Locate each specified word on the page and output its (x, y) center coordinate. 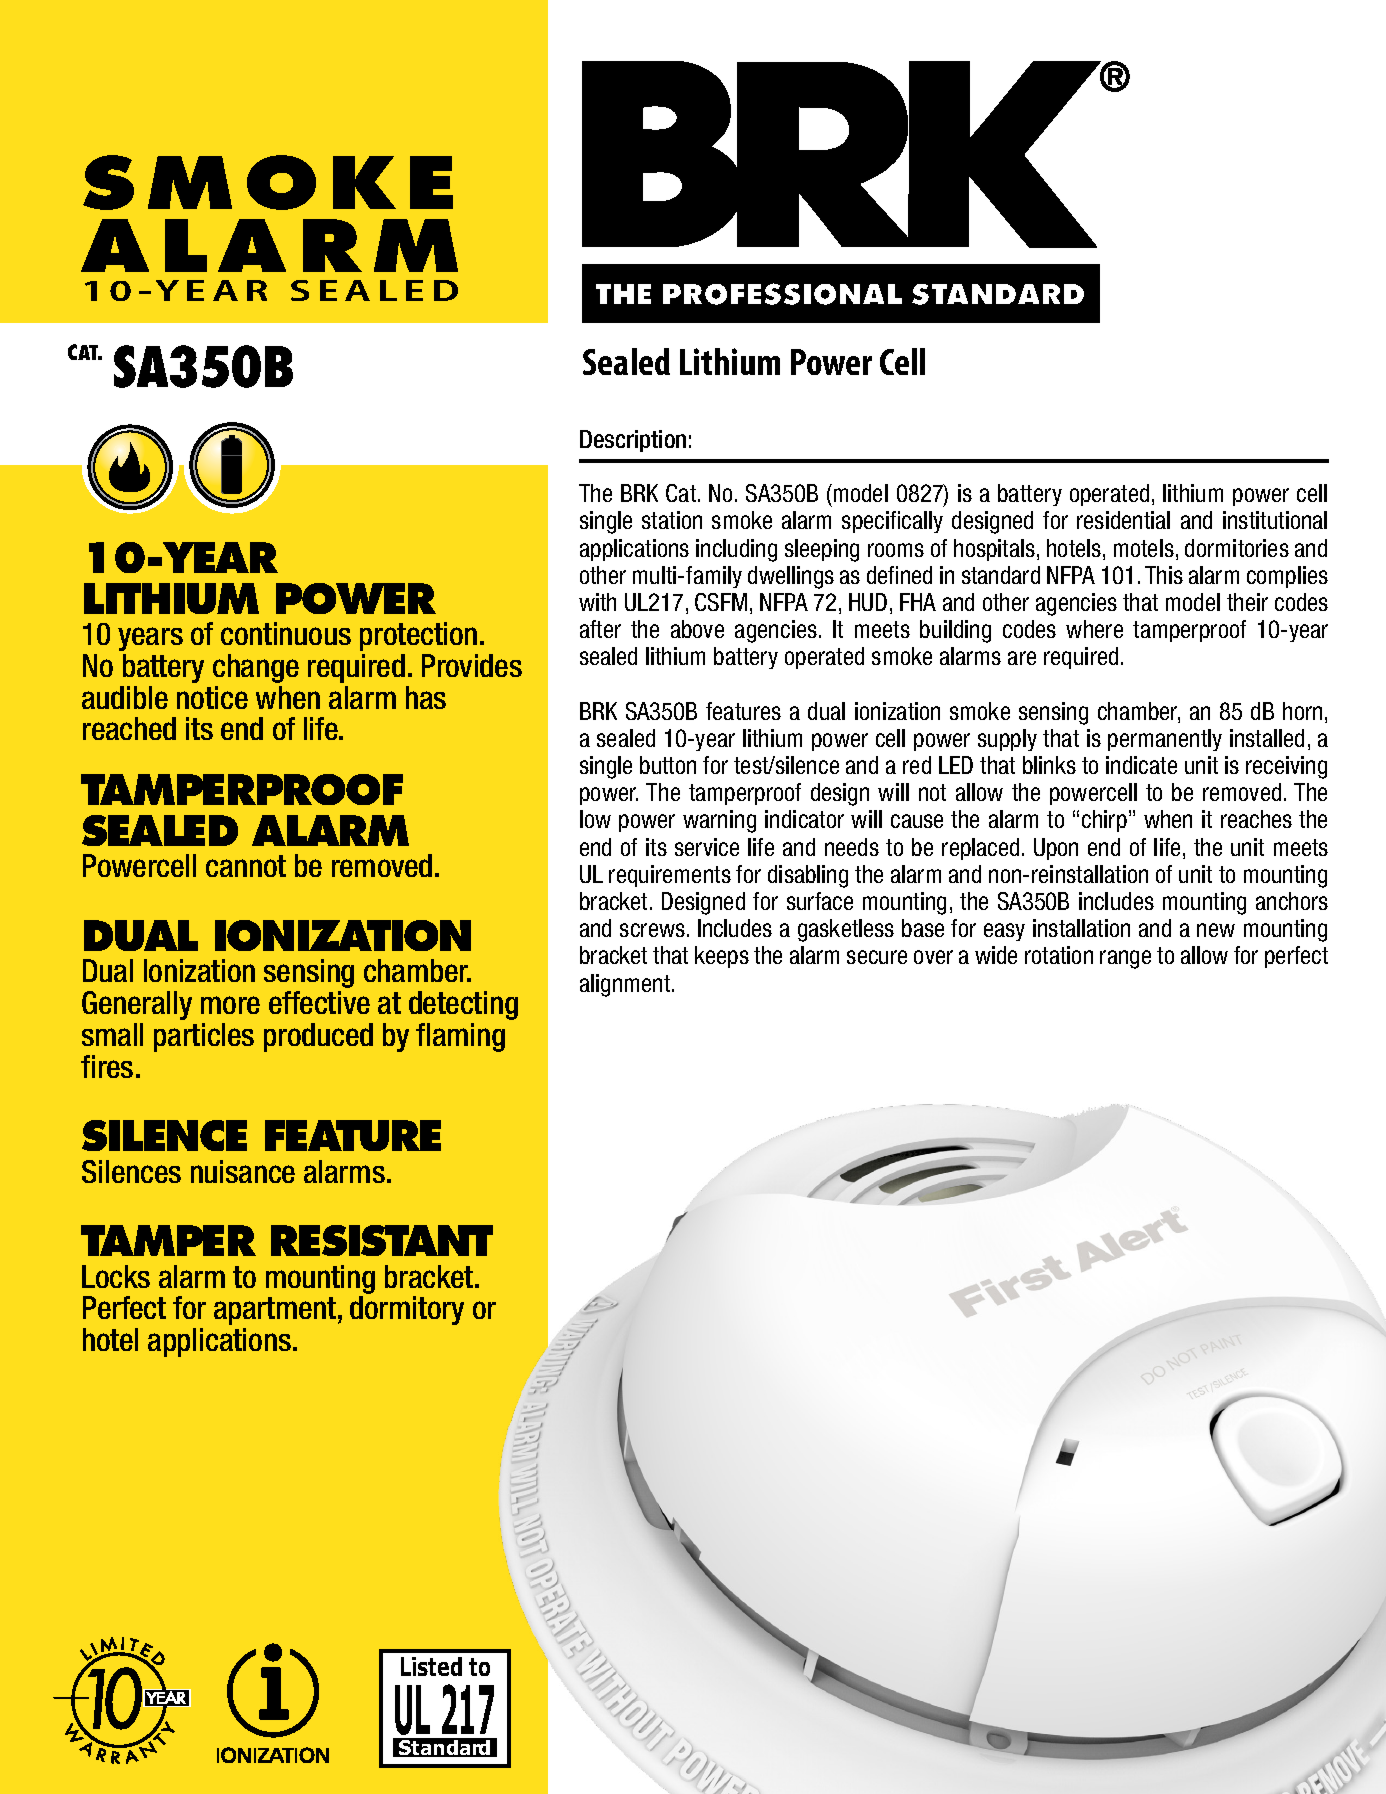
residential (1123, 520)
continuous (286, 633)
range (1125, 959)
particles (204, 1037)
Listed (431, 1666)
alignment (626, 985)
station (672, 520)
